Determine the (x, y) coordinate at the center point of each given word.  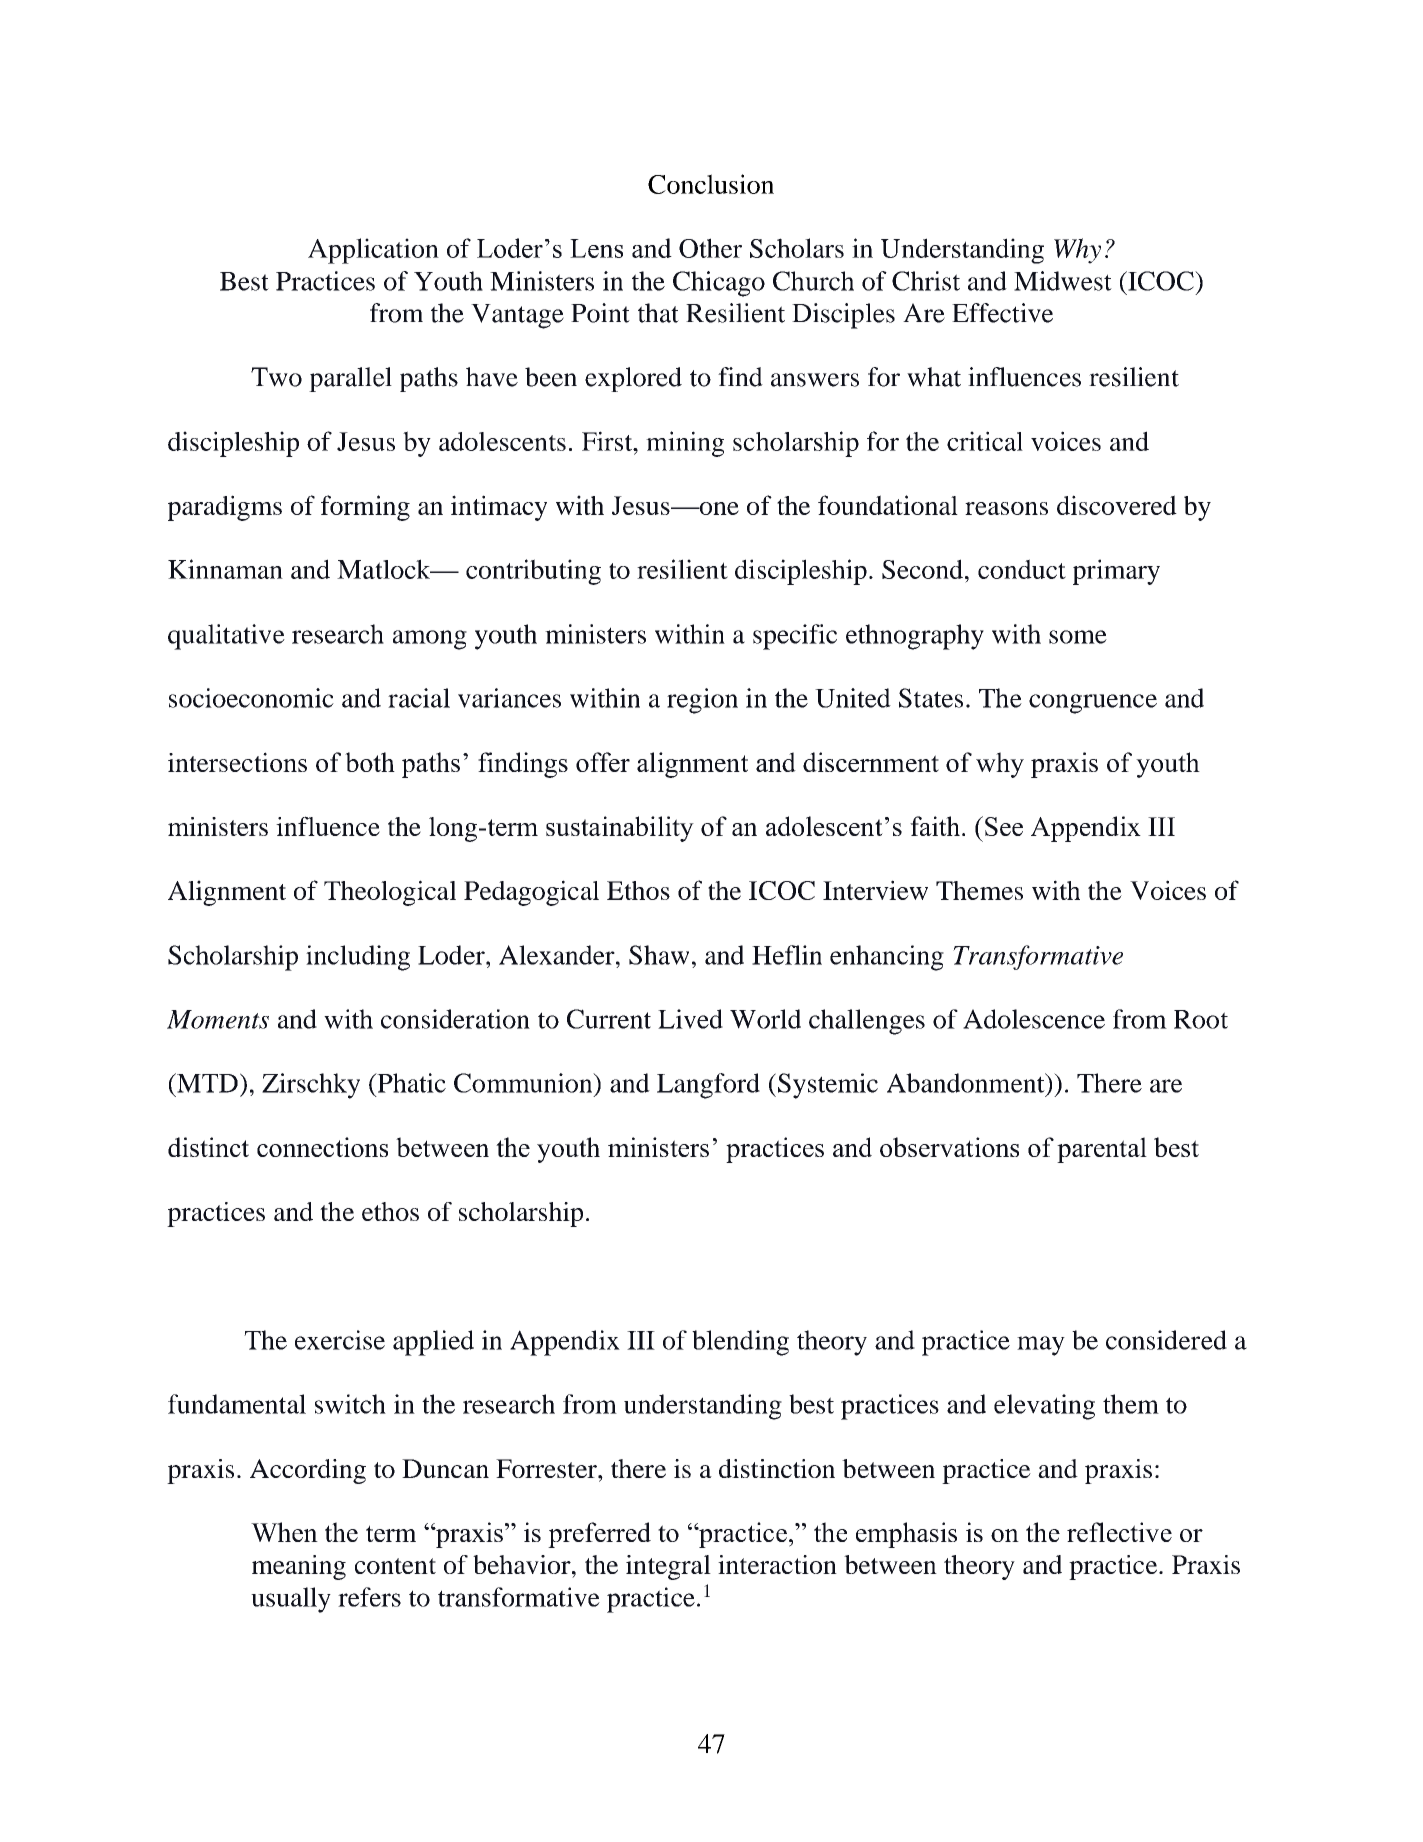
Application (373, 251)
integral (668, 1567)
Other (710, 248)
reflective (1119, 1532)
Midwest (1063, 281)
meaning (299, 1567)
